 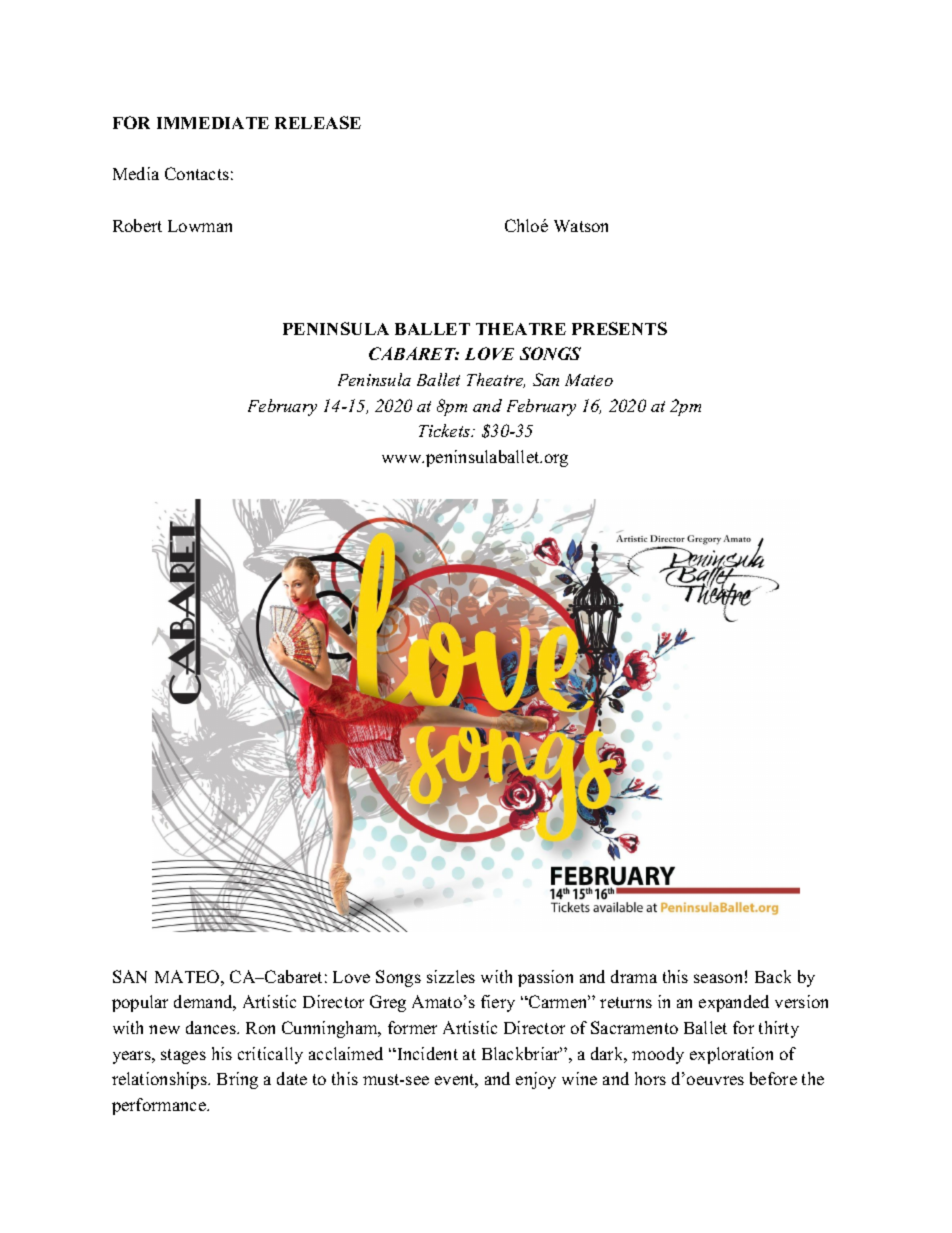 What do you see at coordinates (451, 976) in the screenshot?
I see `sizzles` at bounding box center [451, 976].
